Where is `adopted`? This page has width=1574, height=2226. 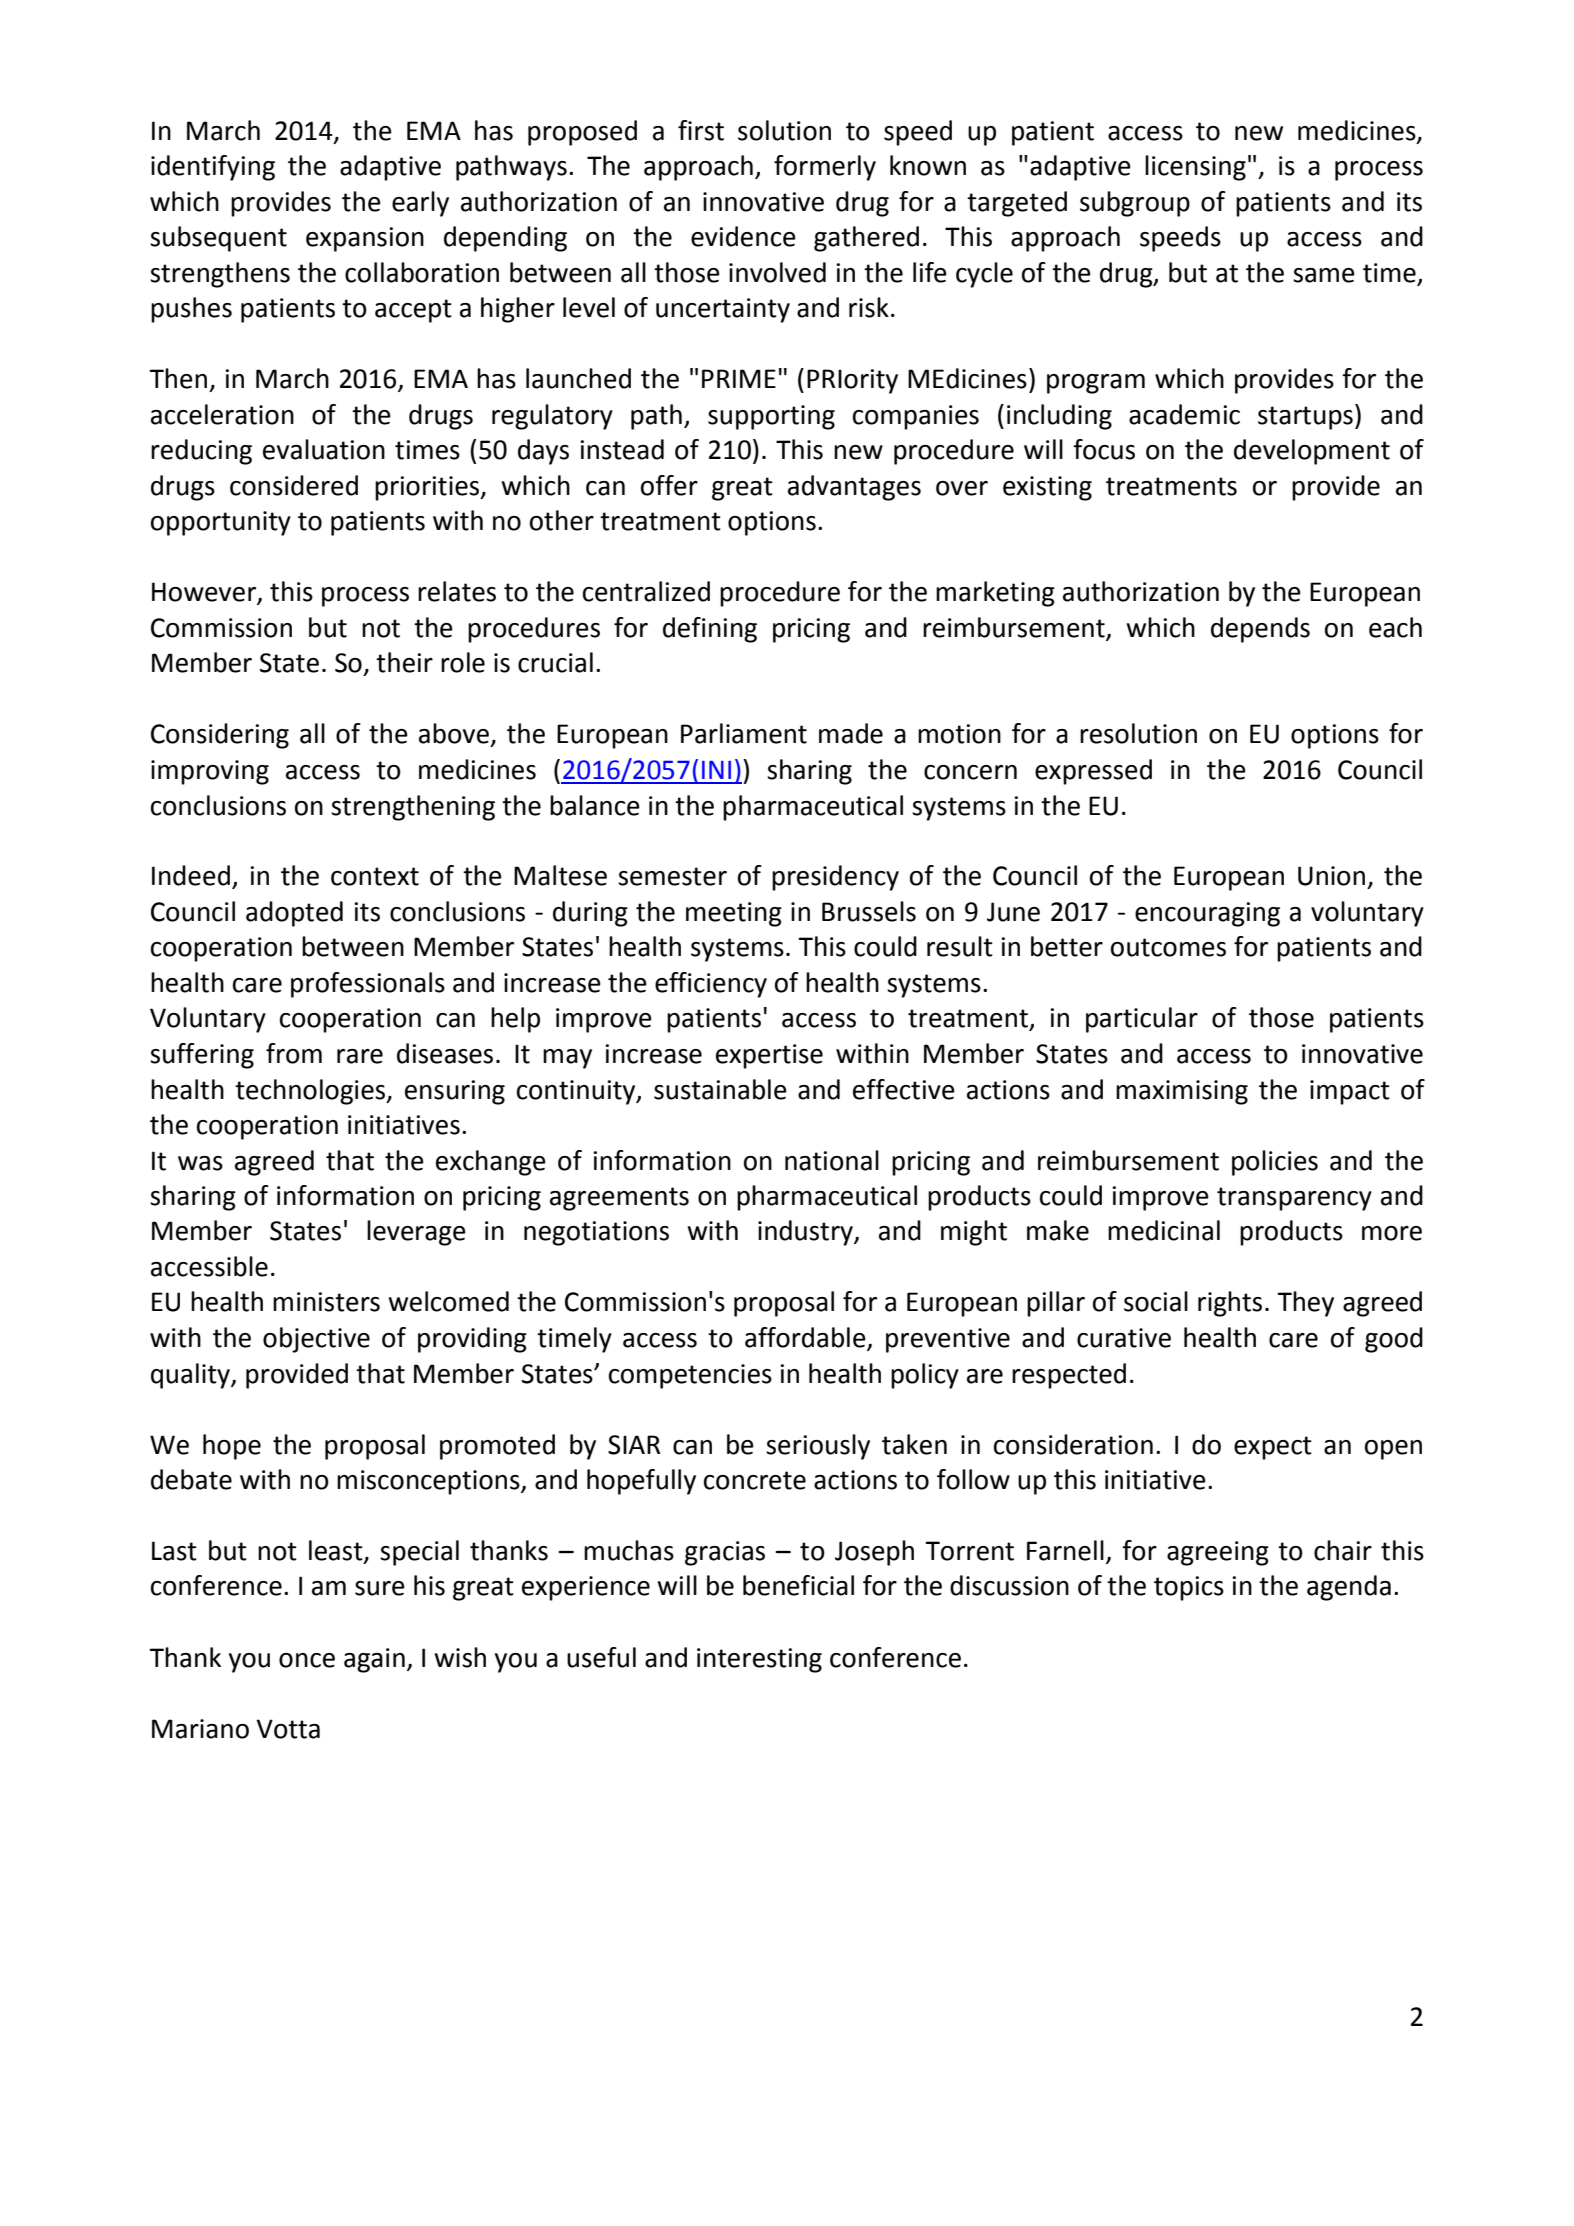 adopted is located at coordinates (294, 914).
